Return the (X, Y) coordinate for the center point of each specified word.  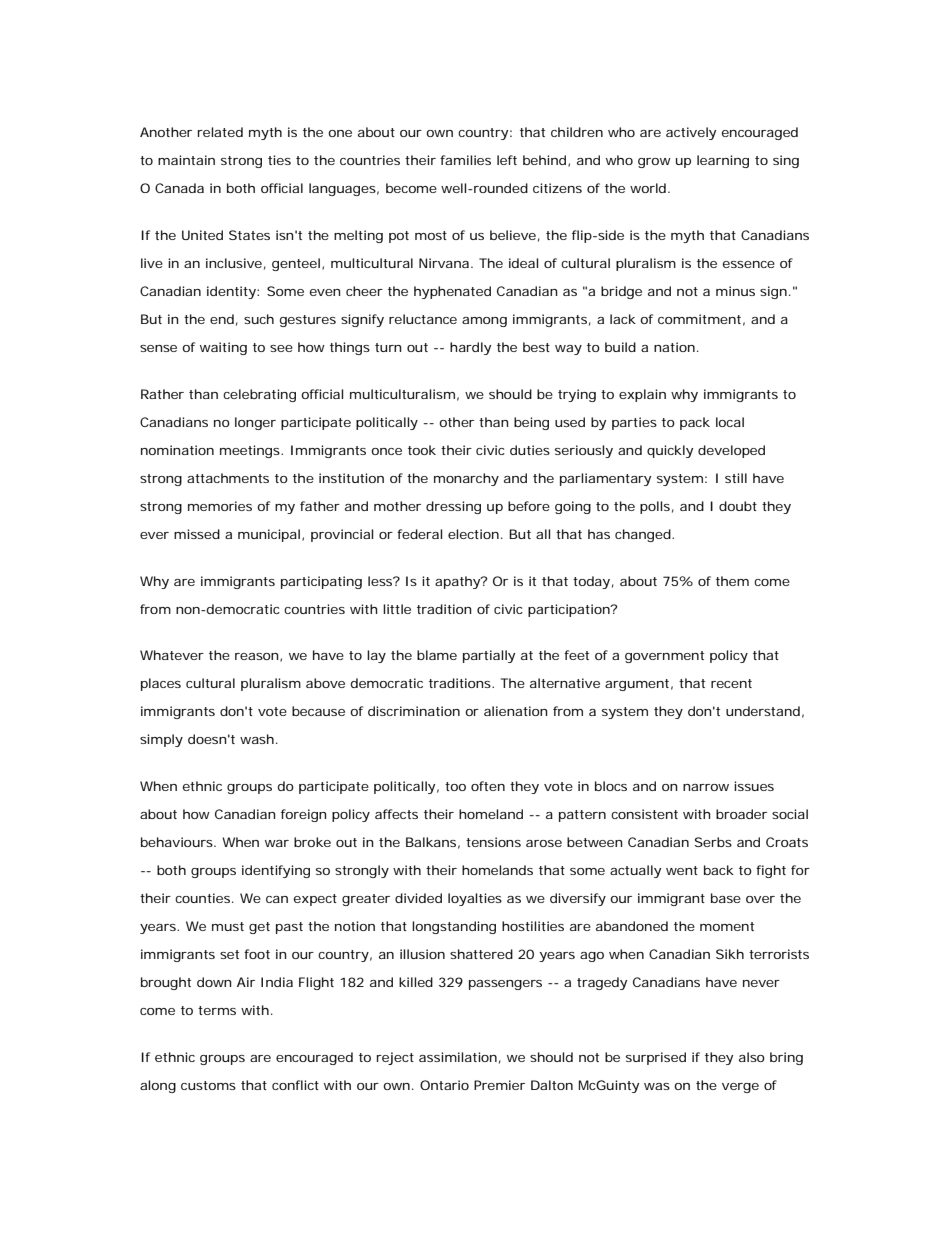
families (465, 160)
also (752, 1057)
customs (208, 1085)
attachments (228, 478)
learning (723, 161)
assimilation (458, 1057)
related (220, 132)
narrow (706, 787)
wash (257, 739)
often (488, 786)
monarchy (466, 479)
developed (731, 451)
